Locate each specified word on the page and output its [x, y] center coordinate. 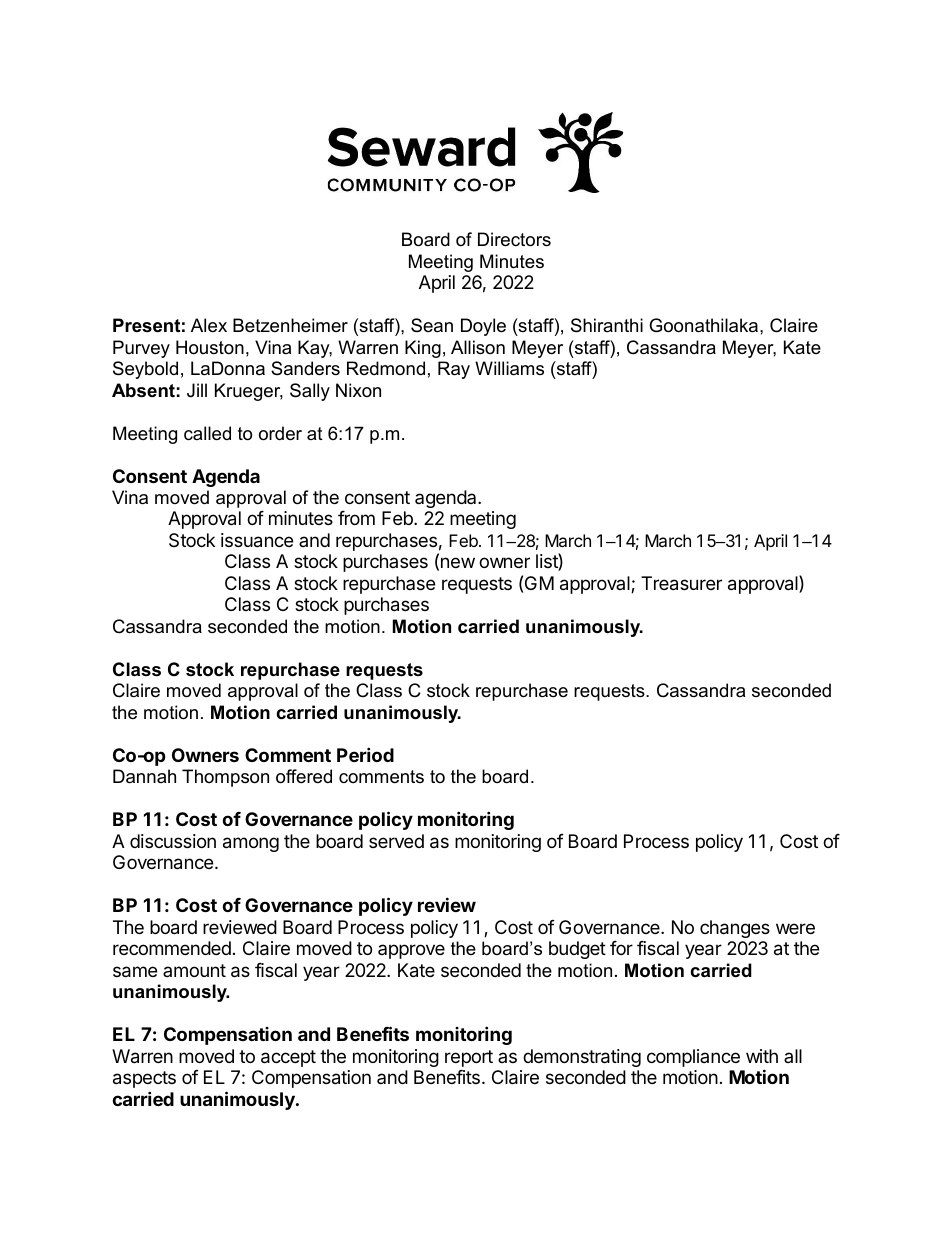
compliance [693, 1058]
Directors [514, 239]
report [469, 1058]
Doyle [483, 327]
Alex [209, 325]
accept [288, 1058]
